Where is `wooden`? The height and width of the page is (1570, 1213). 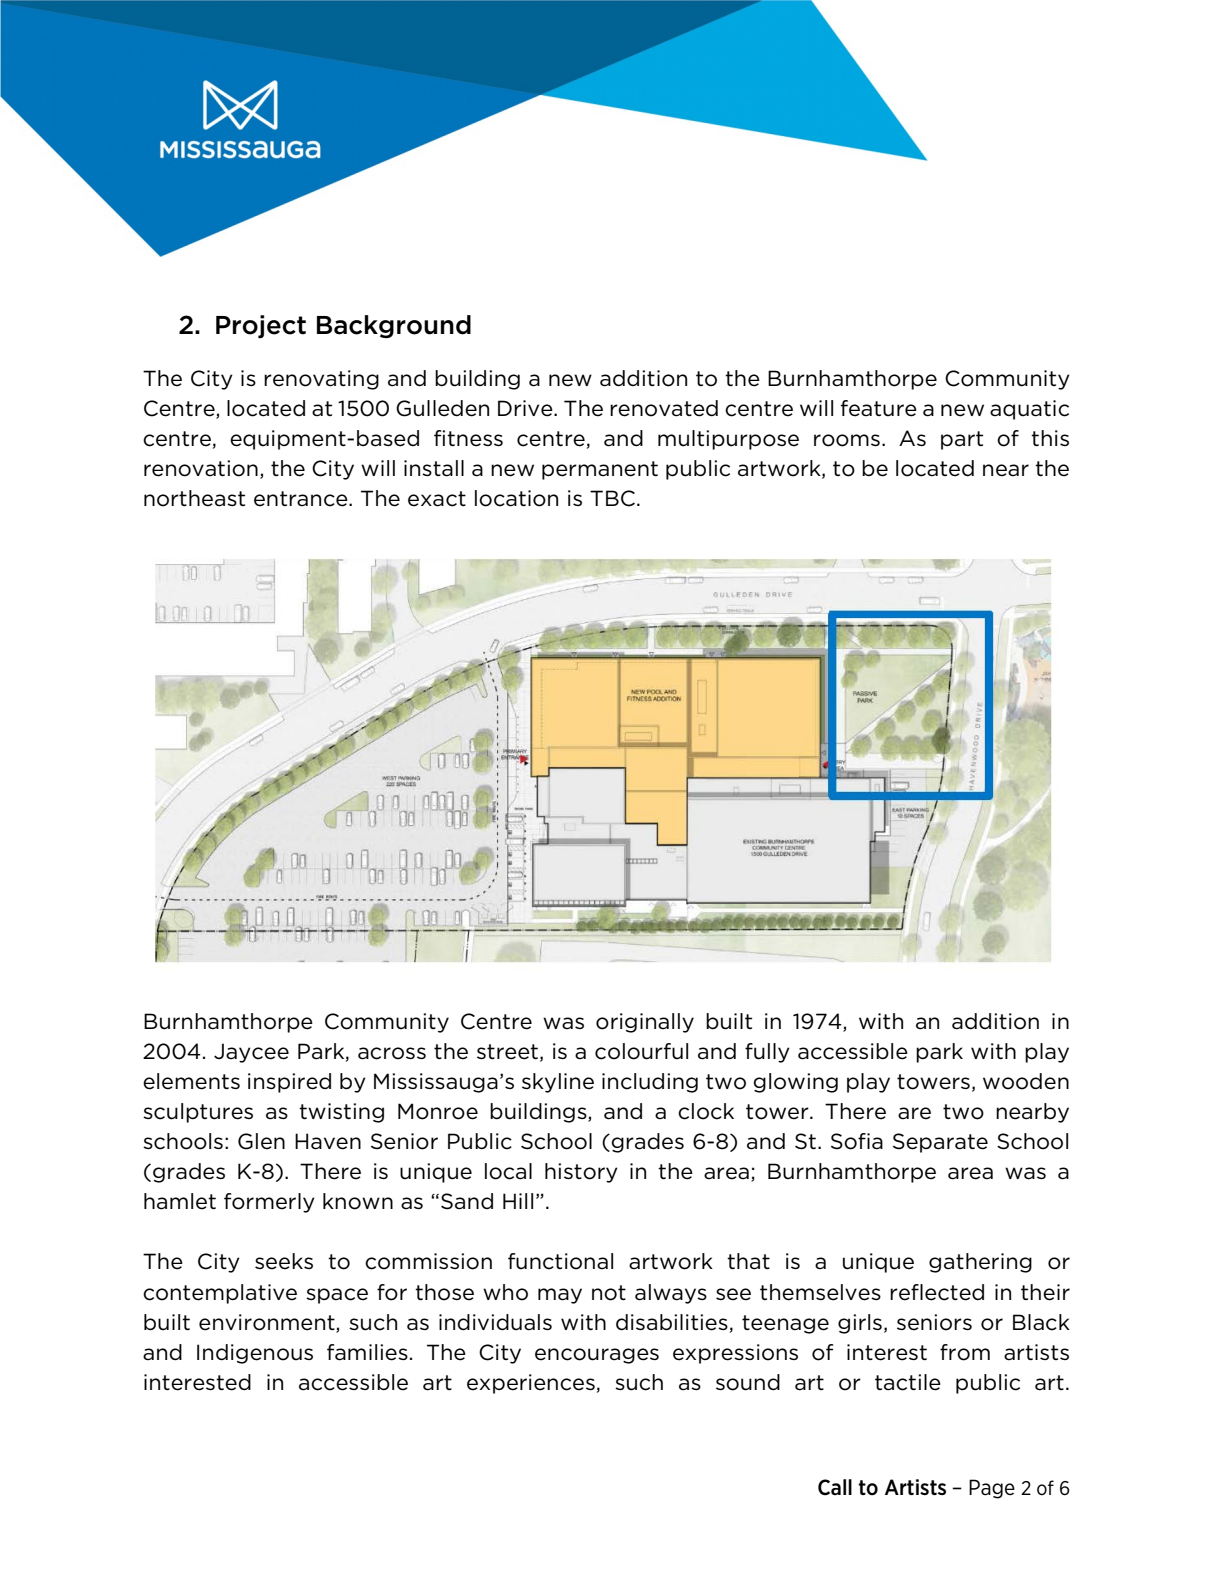 wooden is located at coordinates (1026, 1081).
